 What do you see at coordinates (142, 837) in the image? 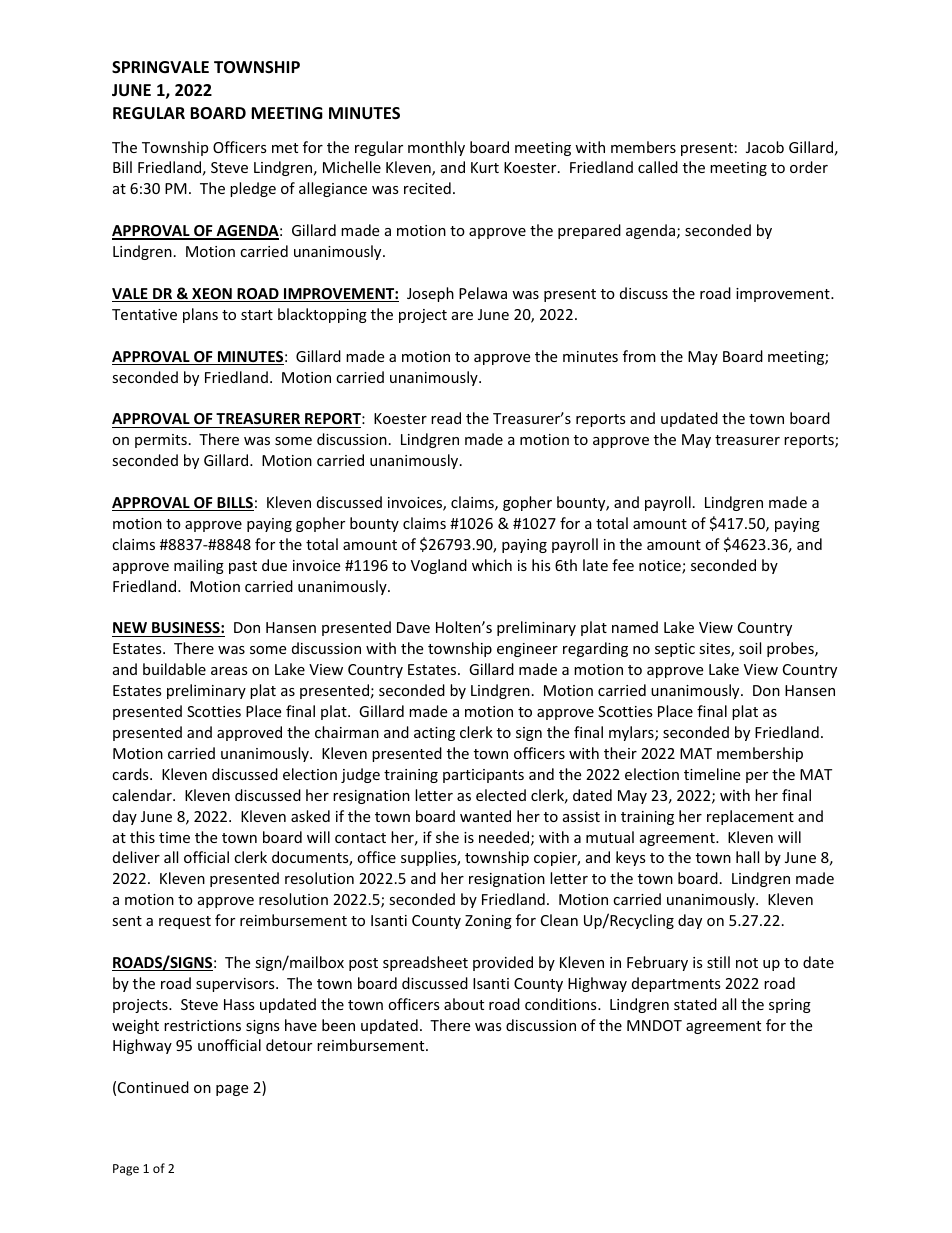
I see `this` at bounding box center [142, 837].
